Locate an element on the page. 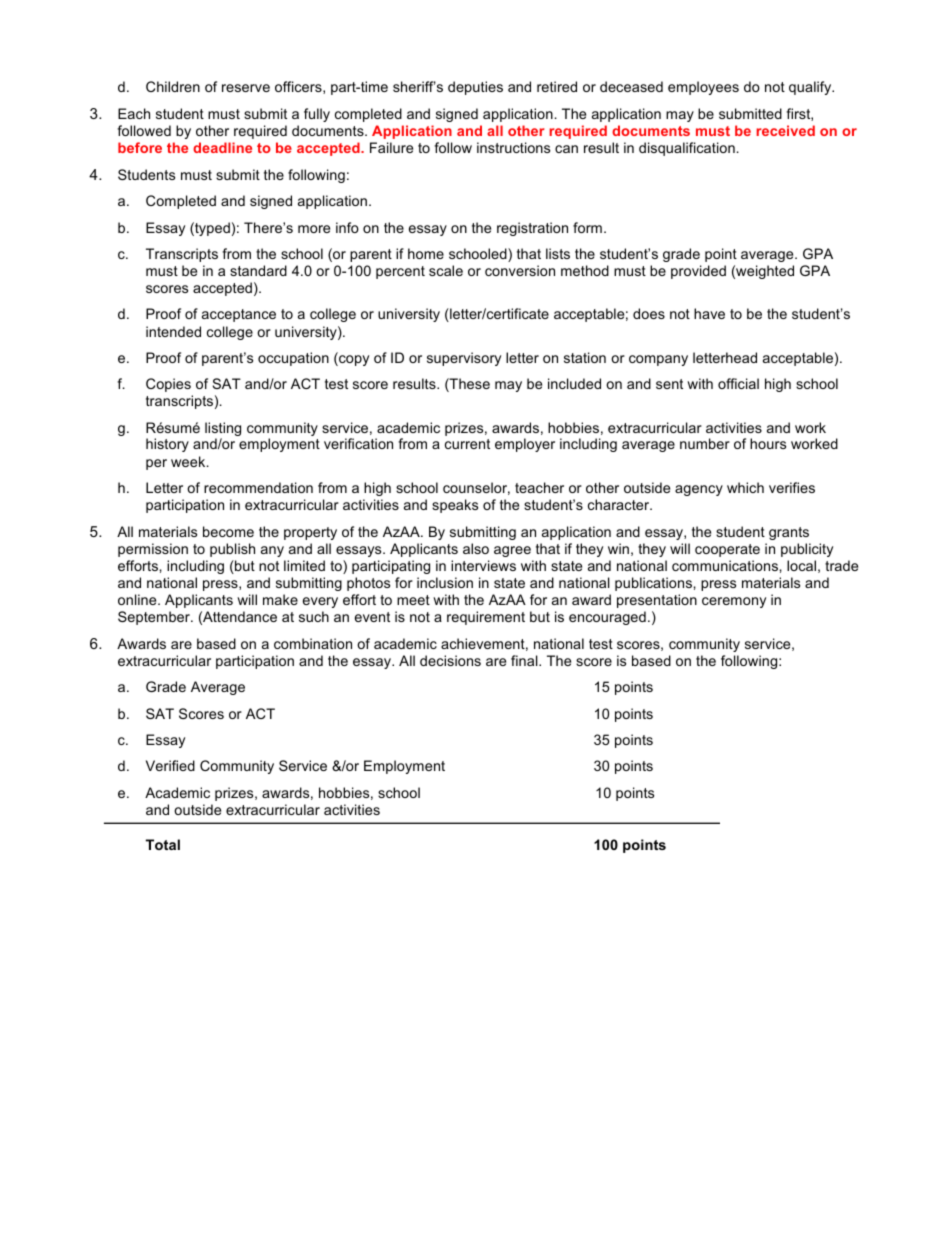  interviews is located at coordinates (483, 565).
